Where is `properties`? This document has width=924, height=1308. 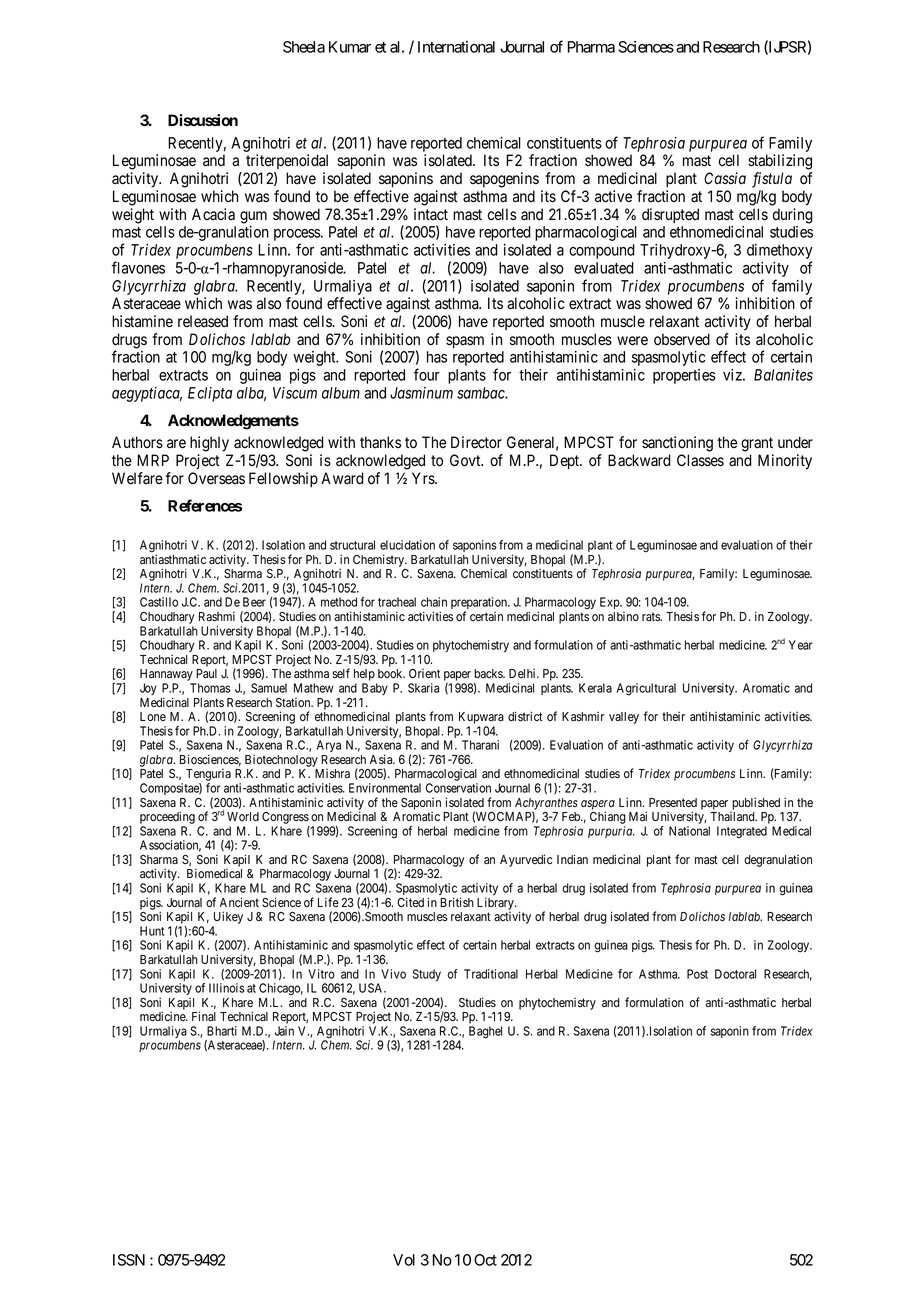
properties is located at coordinates (684, 376).
